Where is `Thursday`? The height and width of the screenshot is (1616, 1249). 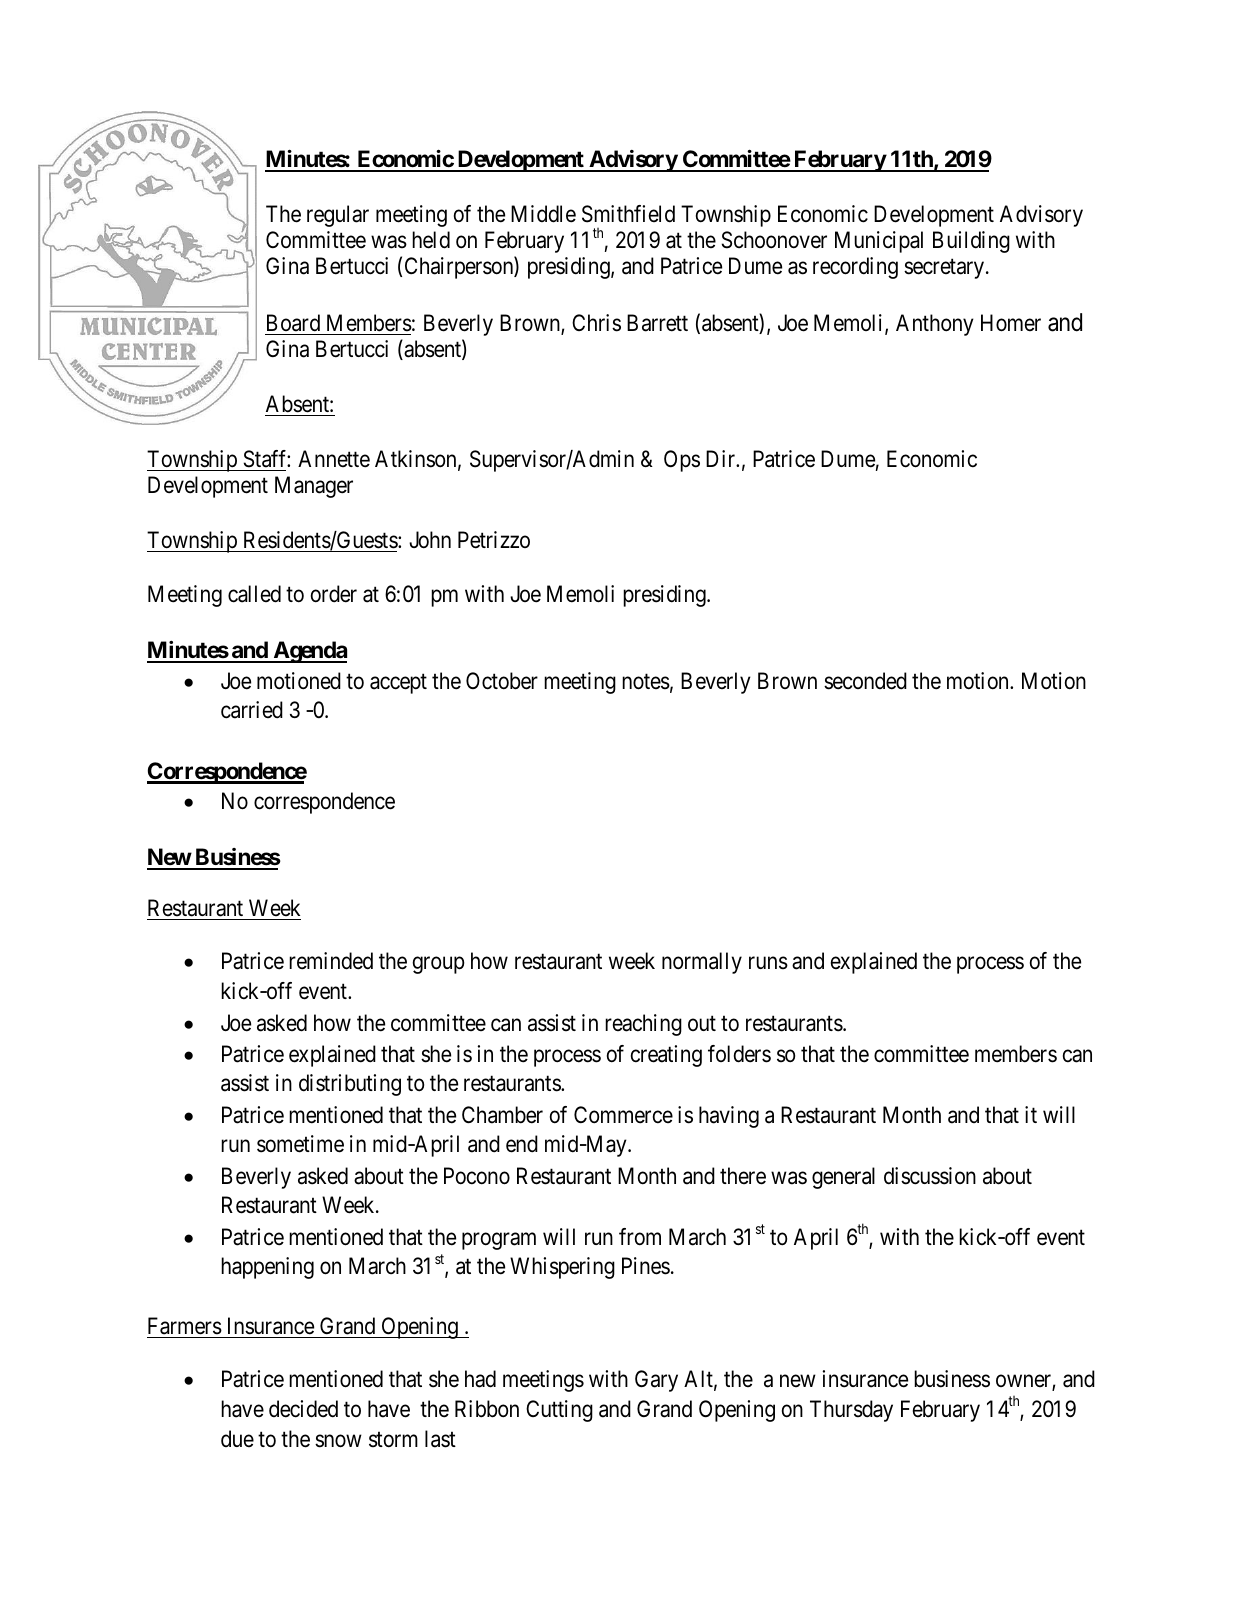 Thursday is located at coordinates (851, 1411).
